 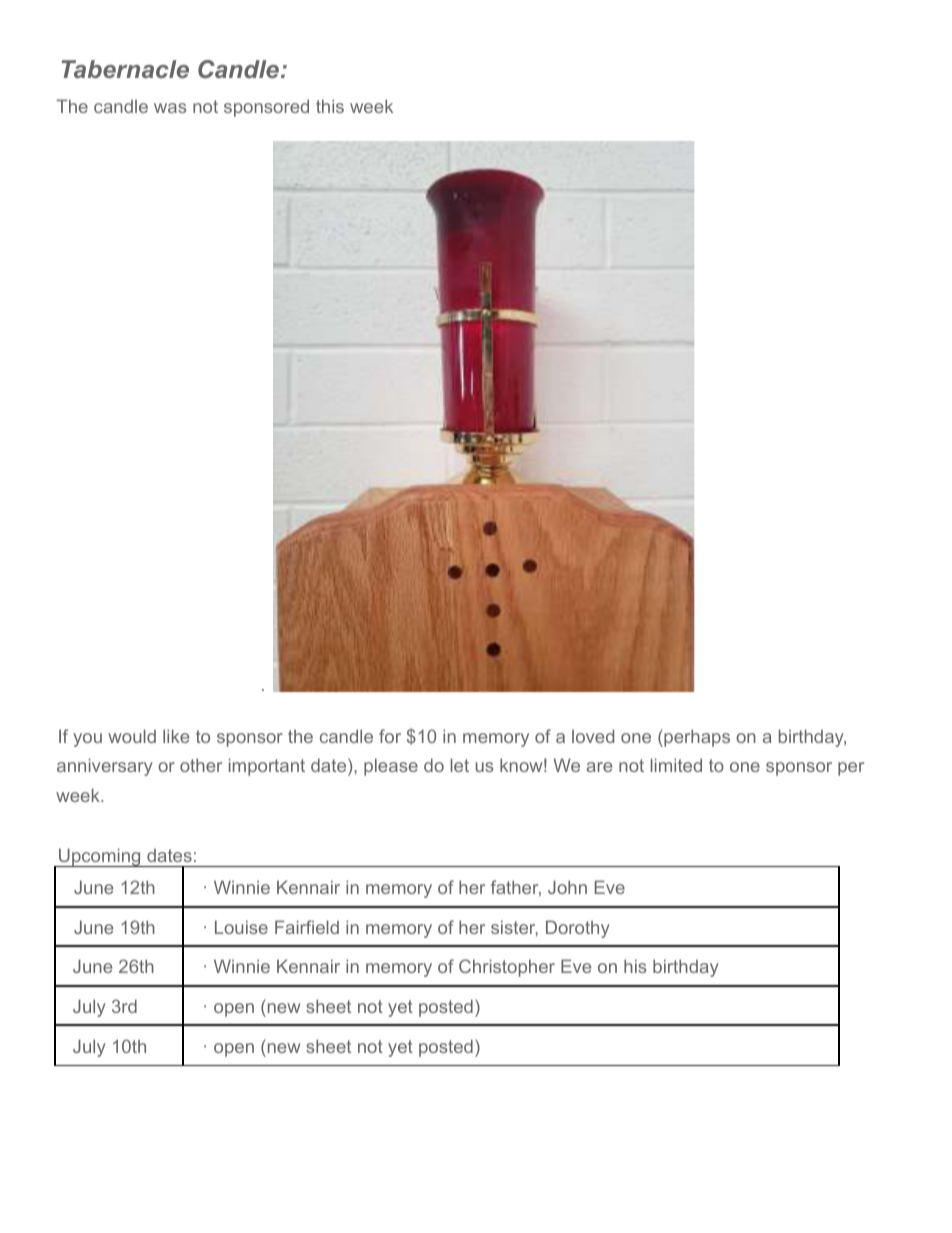 I want to click on for, so click(x=390, y=736).
